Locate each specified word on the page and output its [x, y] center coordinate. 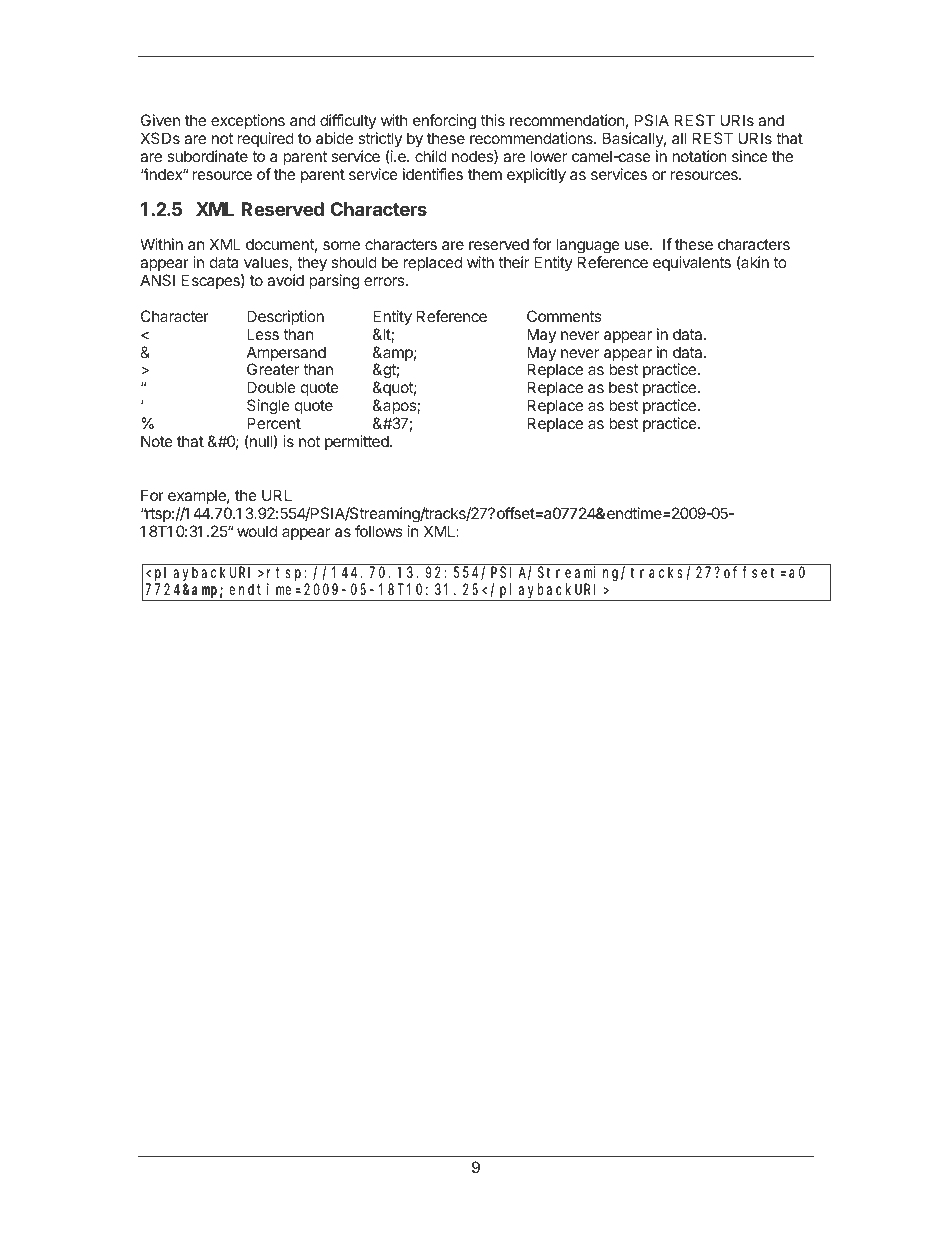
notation [699, 156]
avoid [285, 280]
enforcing [444, 122]
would [257, 531]
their [514, 262]
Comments [564, 316]
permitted [358, 442]
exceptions [248, 121]
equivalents [692, 263]
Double [271, 387]
